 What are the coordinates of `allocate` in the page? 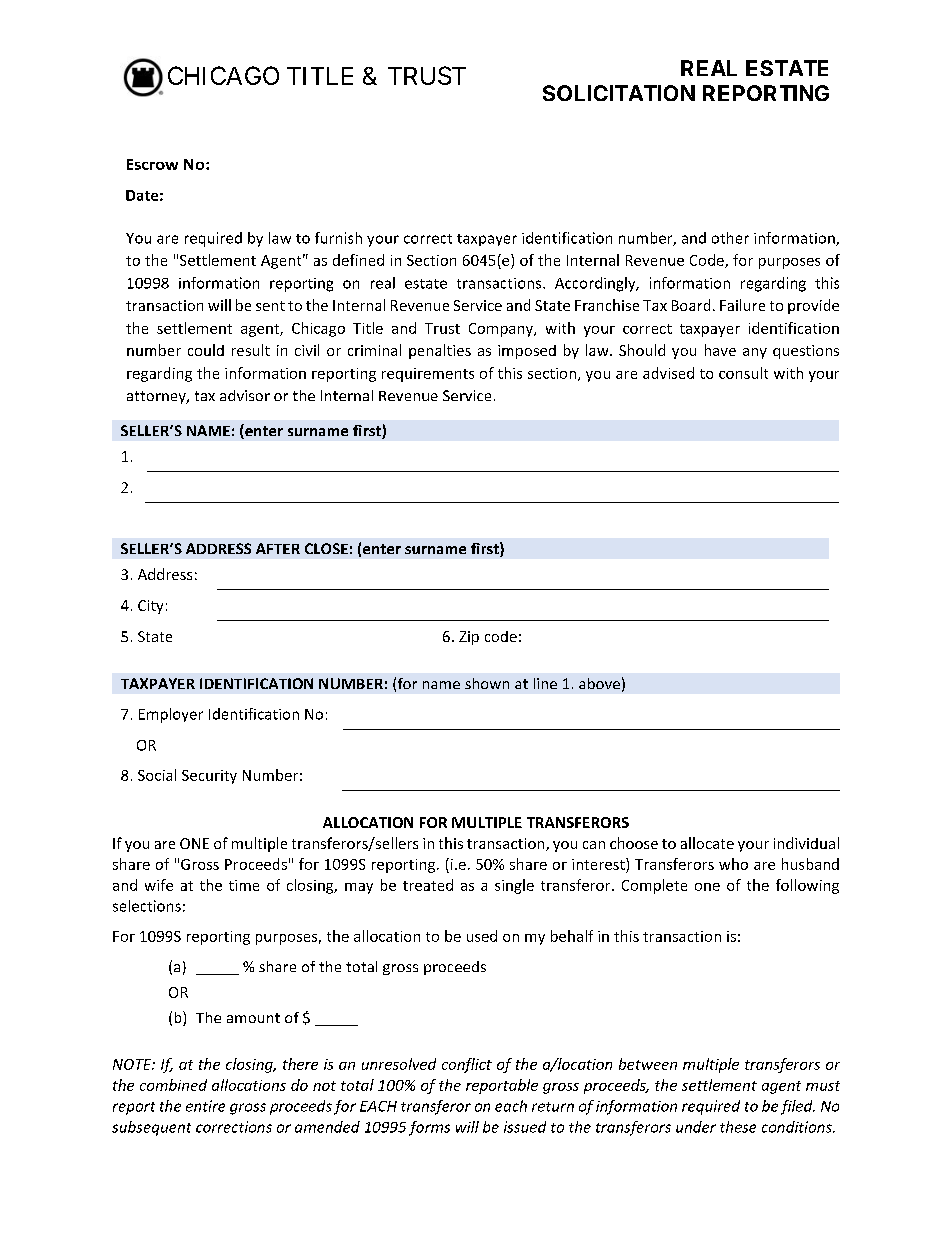 It's located at (707, 843).
